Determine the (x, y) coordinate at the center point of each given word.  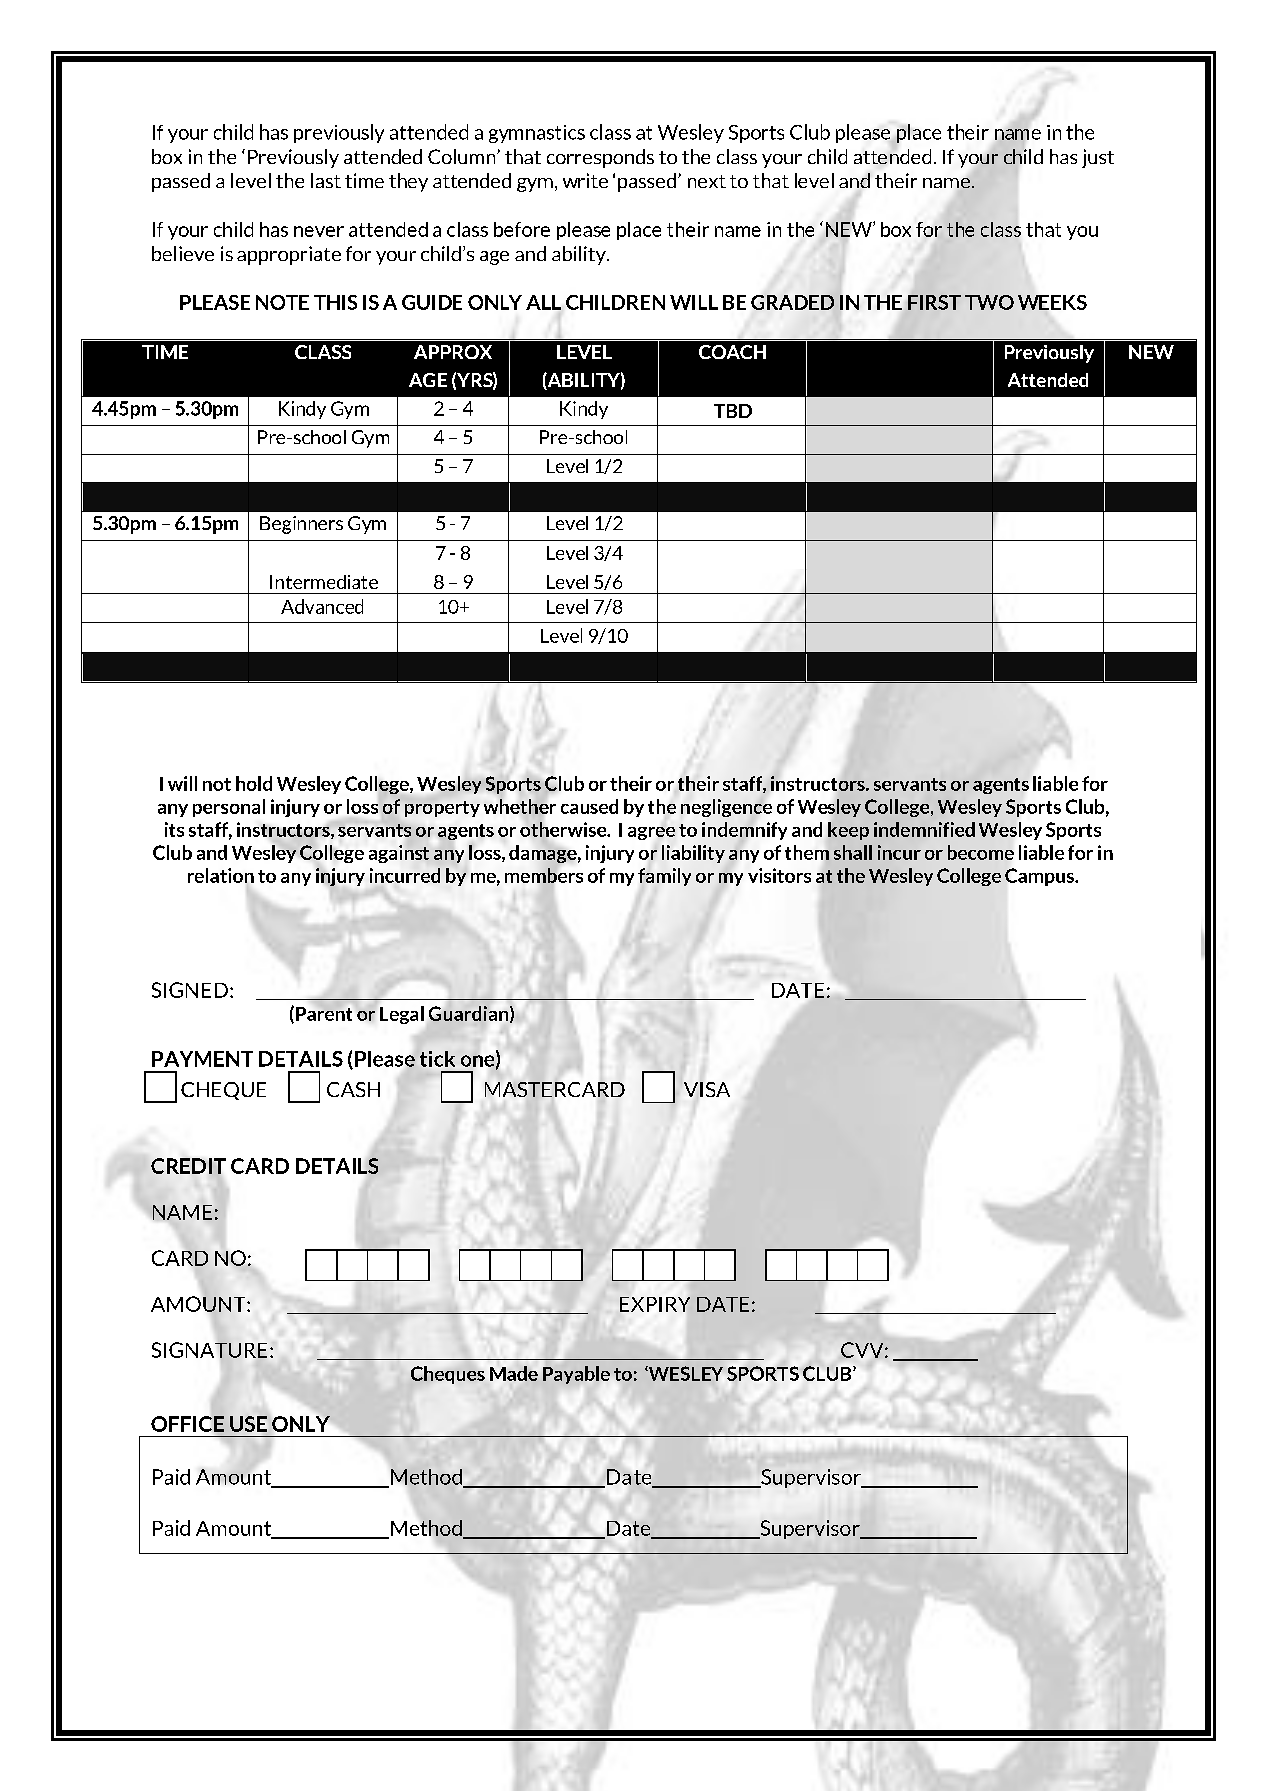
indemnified (924, 829)
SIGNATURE (209, 1350)
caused (589, 806)
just (1098, 158)
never (319, 231)
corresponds (600, 158)
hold (254, 783)
